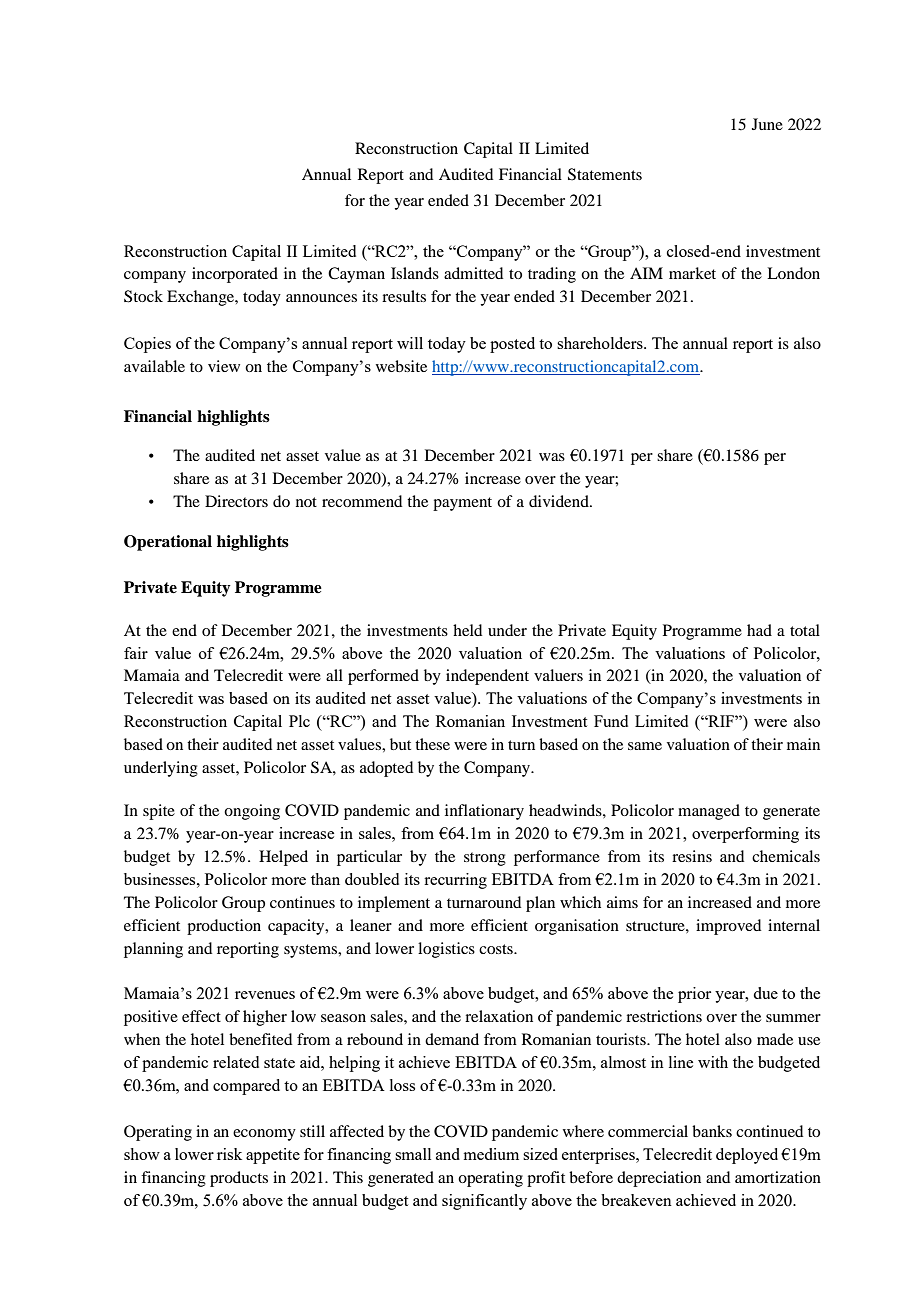  Describe the element at coordinates (235, 275) in the page. I see `incorporated` at that location.
